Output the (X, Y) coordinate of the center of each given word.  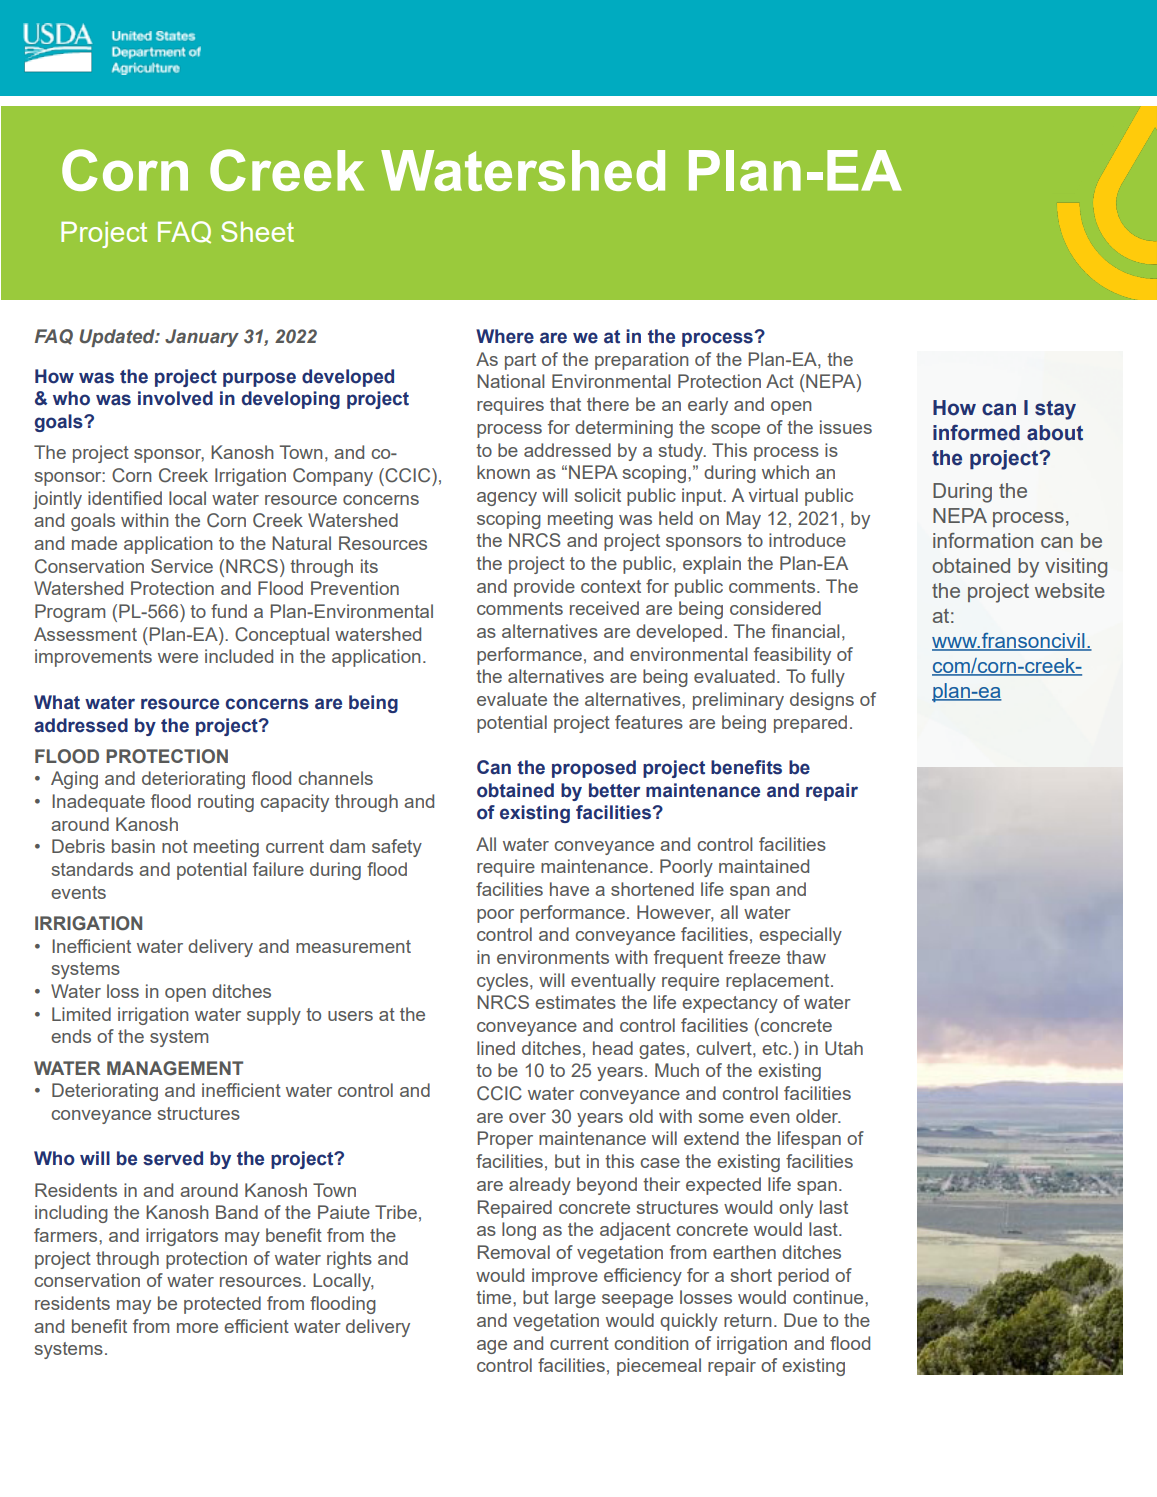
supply (274, 1016)
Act (780, 381)
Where (505, 336)
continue (829, 1297)
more (197, 1328)
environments (553, 957)
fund (229, 611)
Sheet (257, 231)
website (1070, 590)
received (604, 608)
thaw (806, 957)
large (575, 1299)
